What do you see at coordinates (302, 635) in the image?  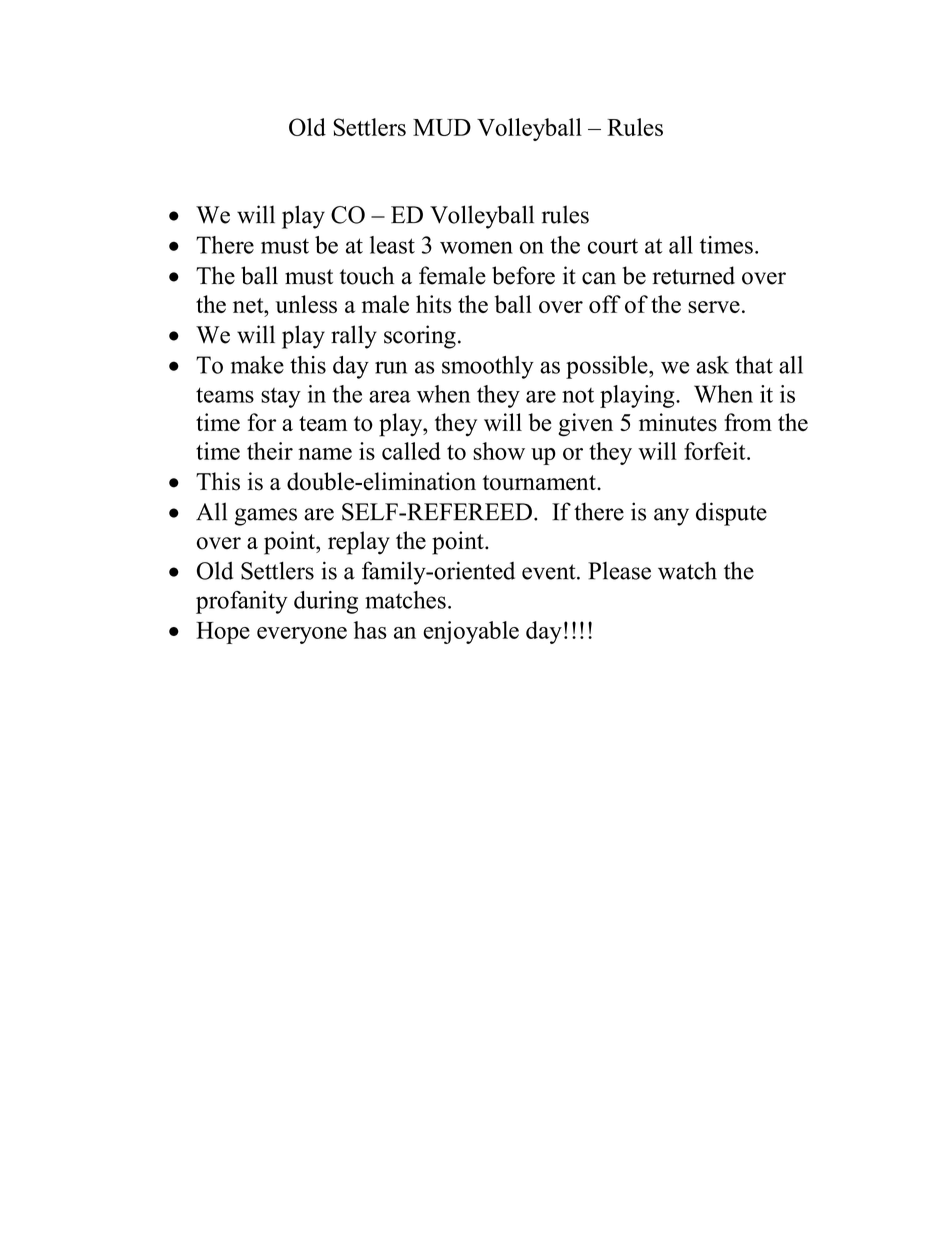 I see `everyone` at bounding box center [302, 635].
